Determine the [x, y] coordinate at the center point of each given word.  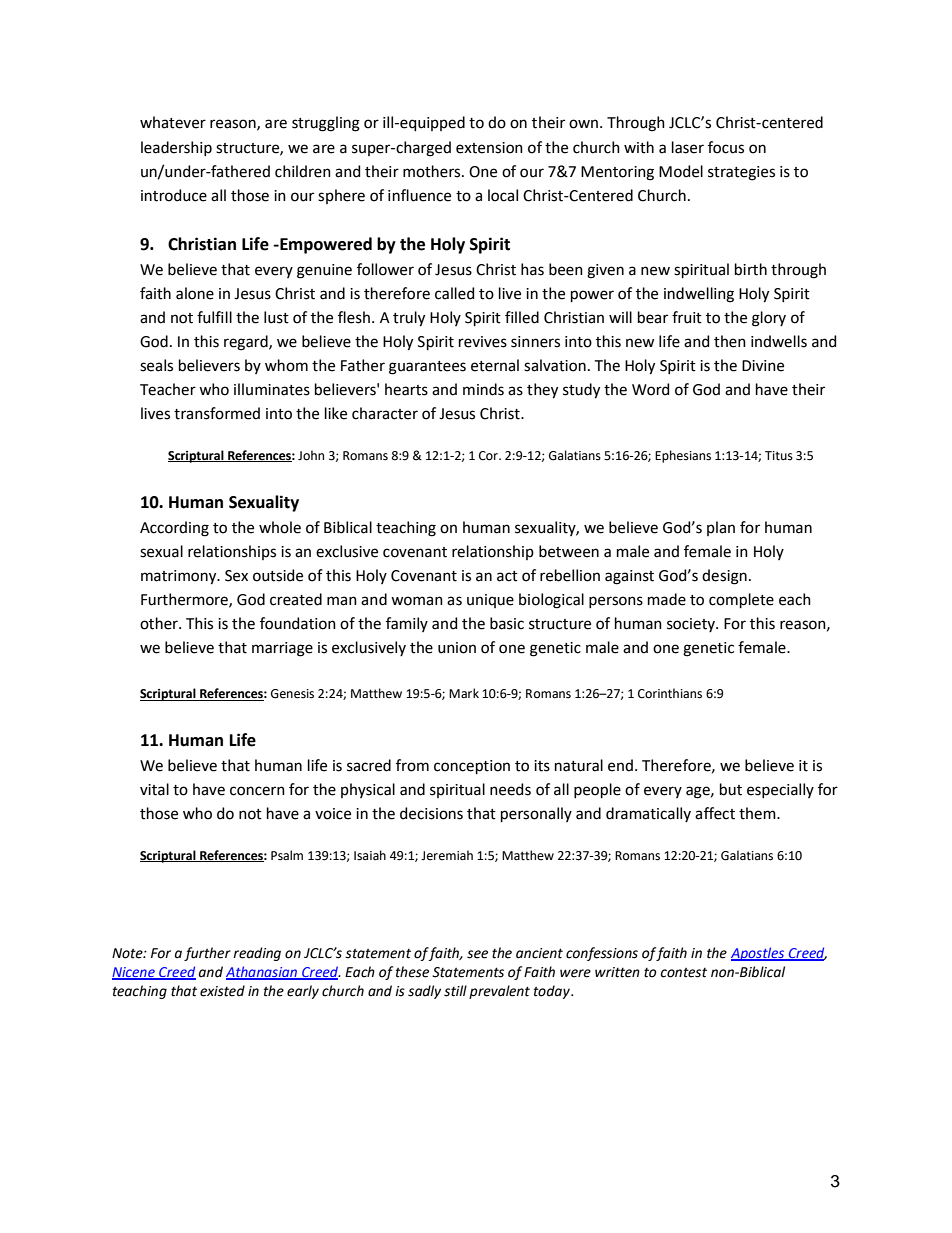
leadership [176, 148]
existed [222, 991]
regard [247, 343]
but [731, 789]
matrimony [180, 577]
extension [489, 148]
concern [257, 791]
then [730, 341]
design [724, 577]
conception [472, 767]
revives [483, 342]
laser [688, 147]
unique [490, 601]
